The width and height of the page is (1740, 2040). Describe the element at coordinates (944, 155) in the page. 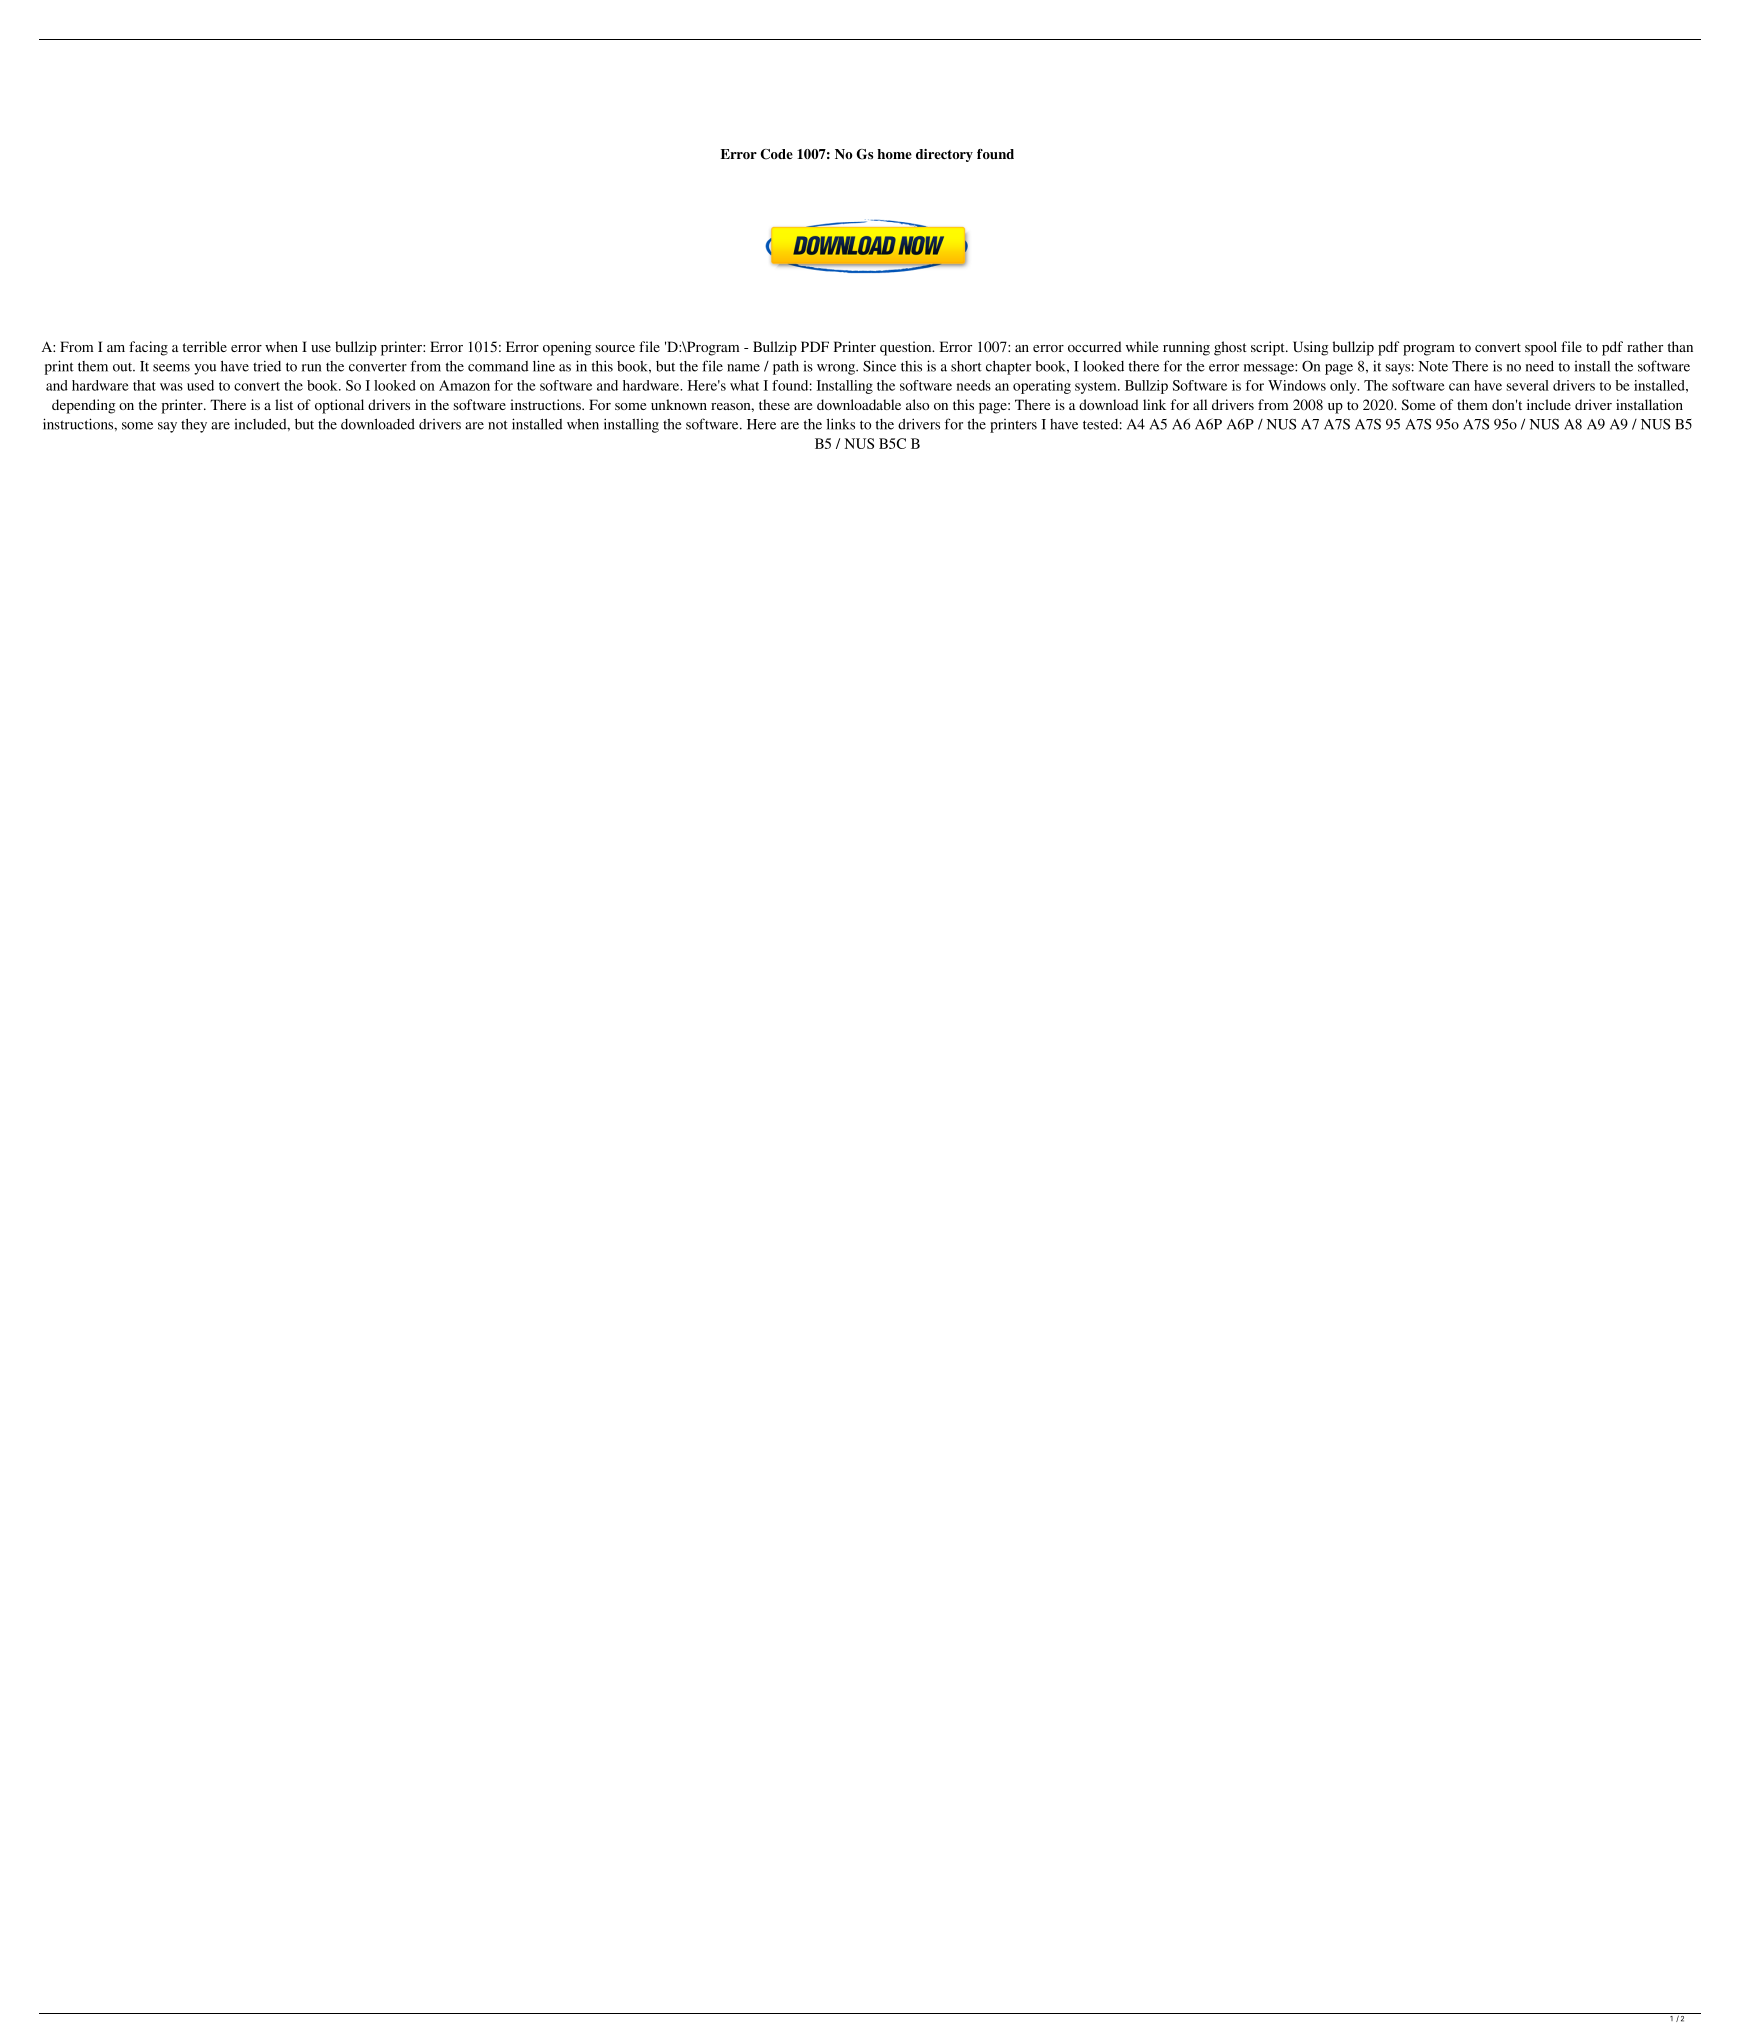

I see `directory` at that location.
